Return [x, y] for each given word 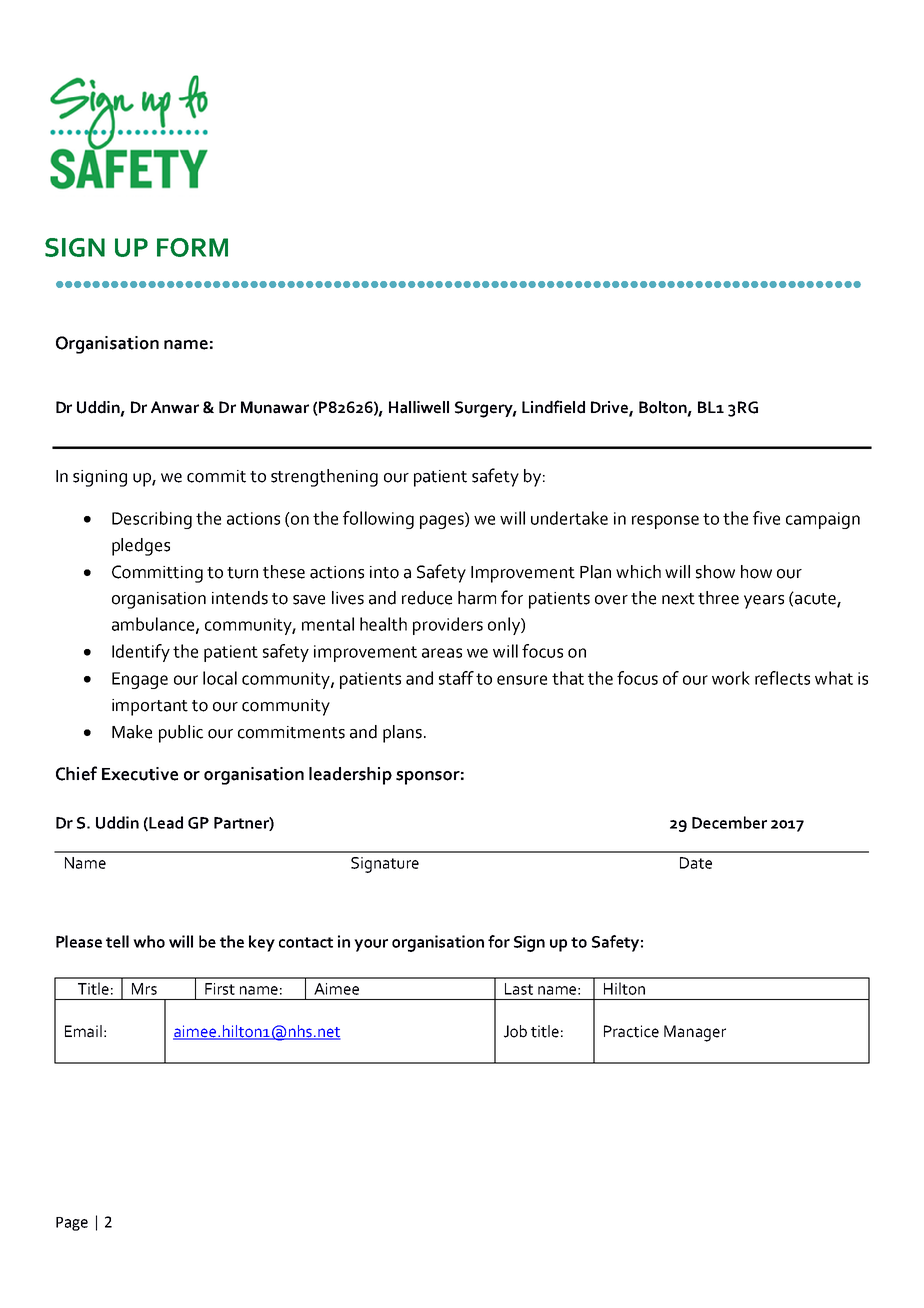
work [731, 678]
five [766, 518]
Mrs [144, 989]
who [149, 941]
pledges [141, 547]
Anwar [175, 407]
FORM [192, 247]
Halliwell [419, 407]
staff [456, 678]
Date [696, 863]
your [371, 945]
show [715, 572]
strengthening [324, 478]
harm [477, 598]
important [150, 707]
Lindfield [553, 407]
